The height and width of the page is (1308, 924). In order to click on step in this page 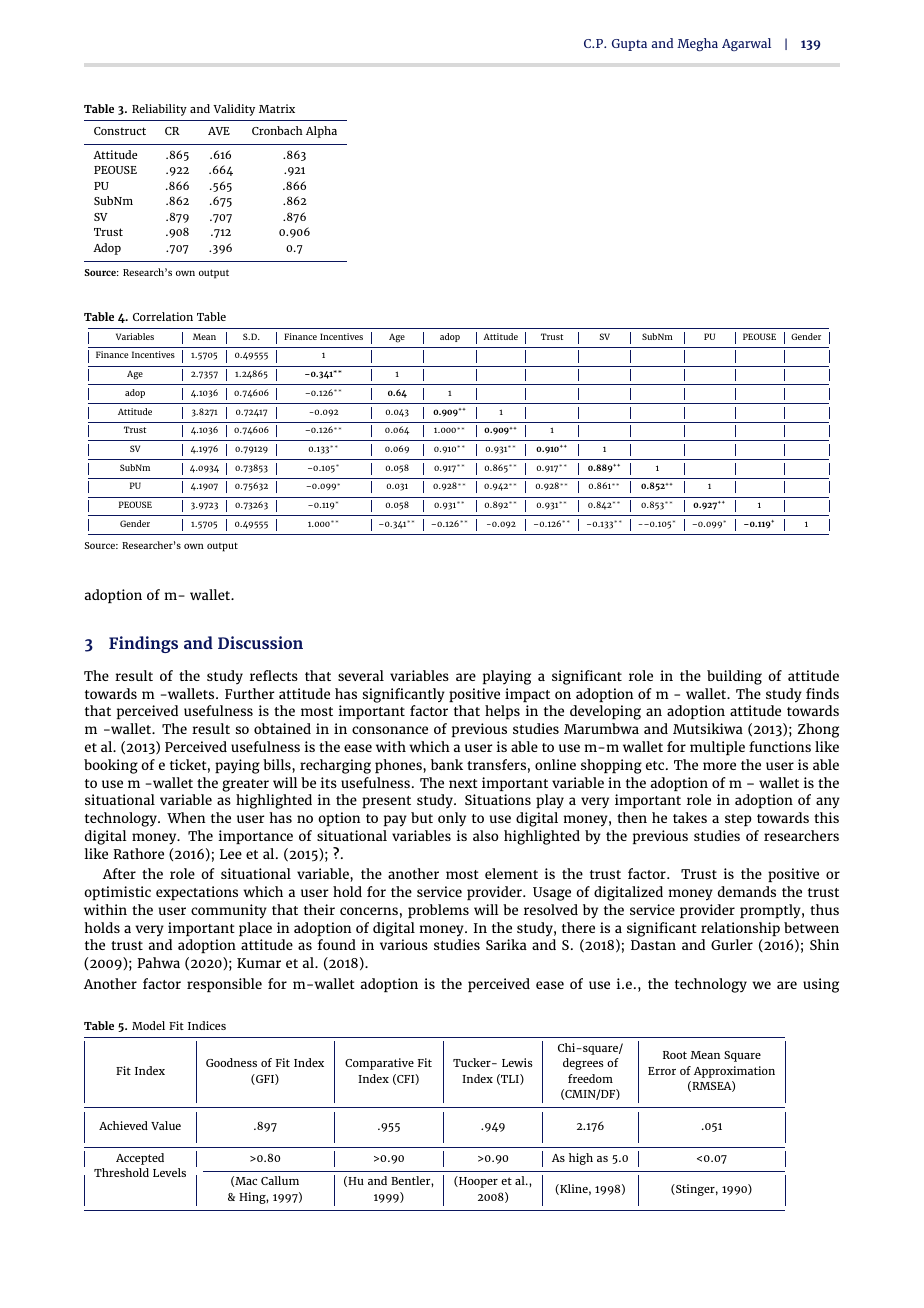, I will do `click(738, 820)`.
